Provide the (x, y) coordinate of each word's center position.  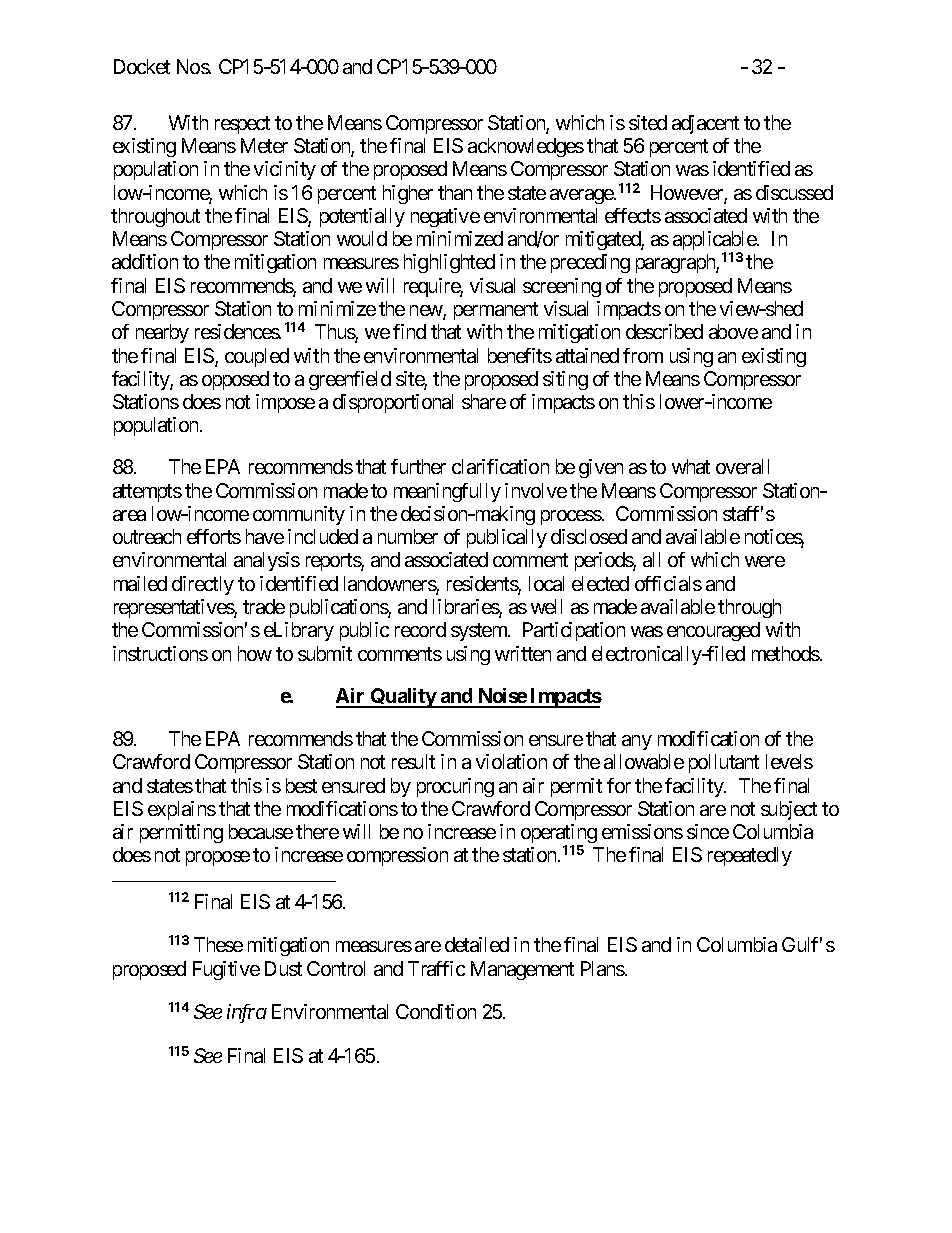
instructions (160, 653)
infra (247, 1013)
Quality (402, 698)
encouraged (713, 631)
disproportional (393, 403)
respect (242, 125)
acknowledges (526, 147)
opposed (235, 380)
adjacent (705, 124)
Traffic (436, 968)
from (643, 355)
